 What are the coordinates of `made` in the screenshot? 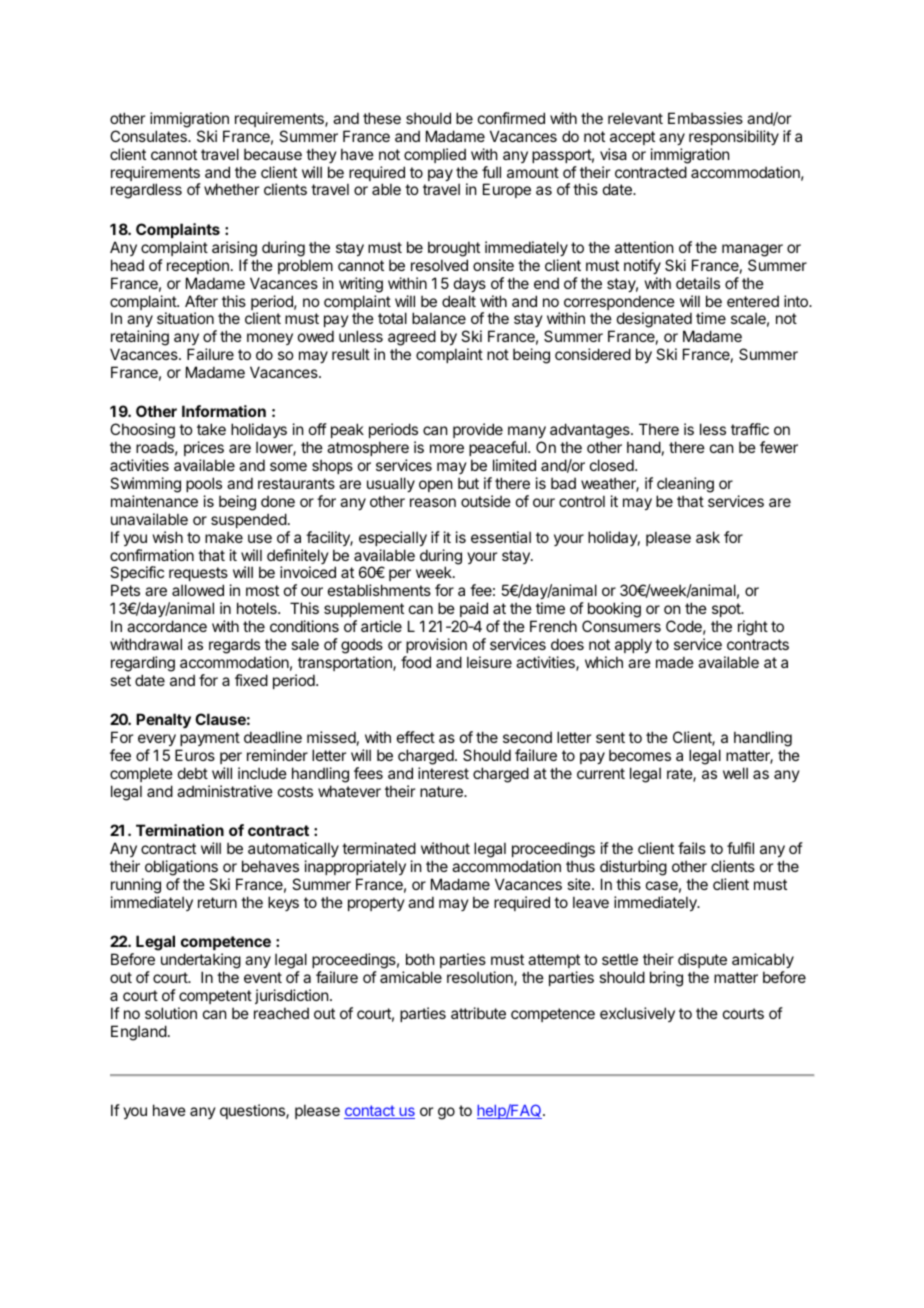 It's located at (675, 662).
